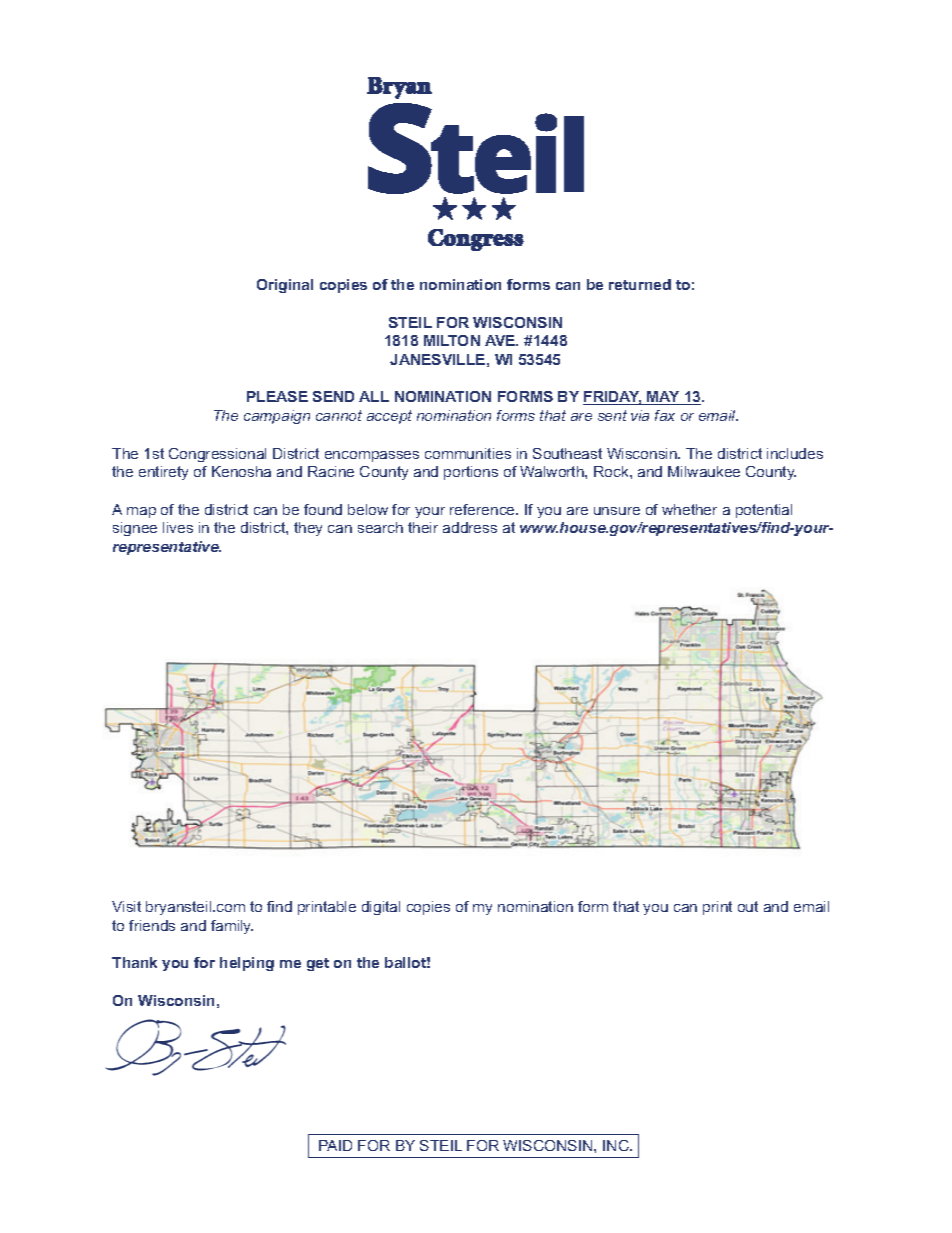 The height and width of the screenshot is (1233, 952). What do you see at coordinates (470, 527) in the screenshot?
I see `address` at bounding box center [470, 527].
